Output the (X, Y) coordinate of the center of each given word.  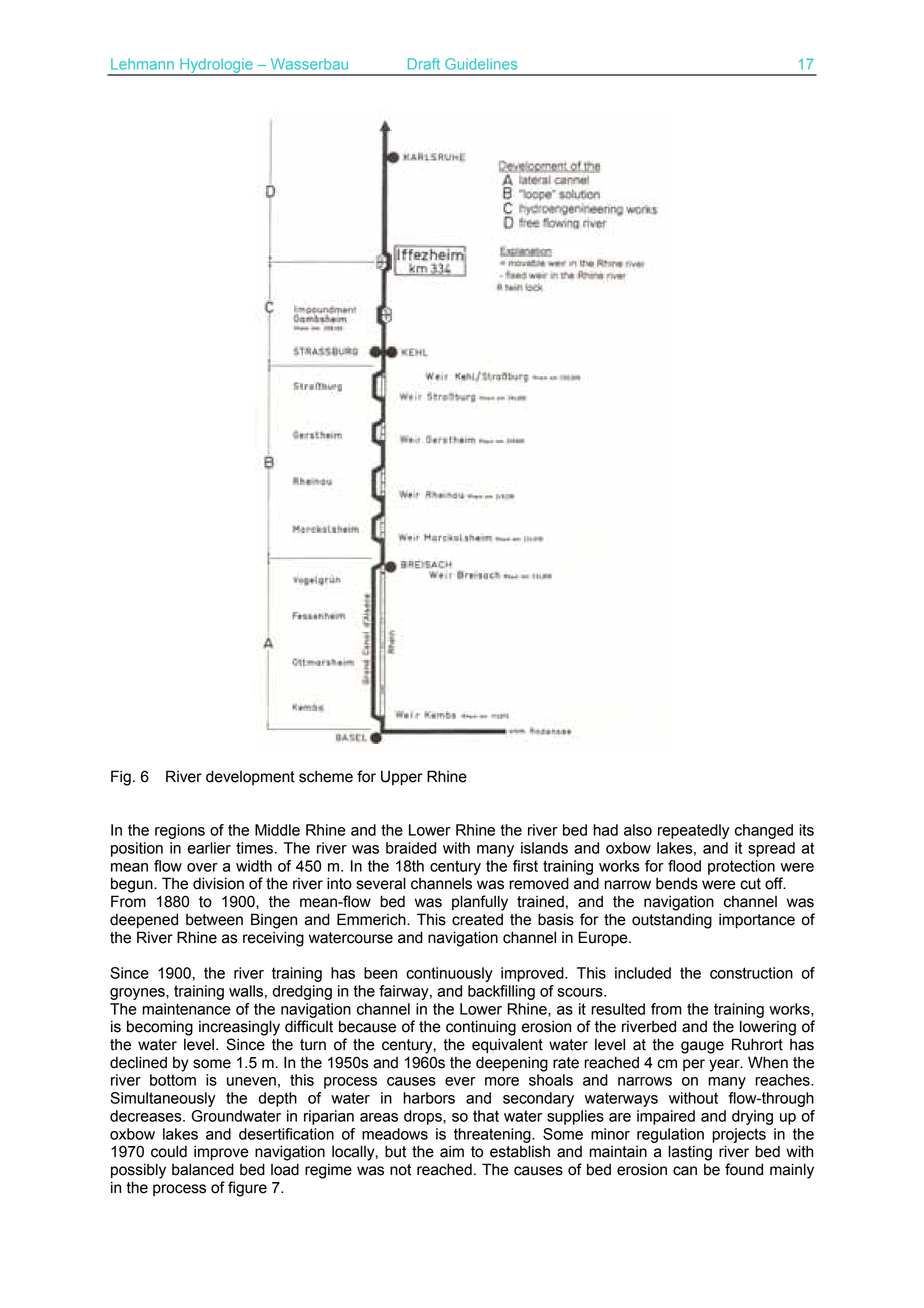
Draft (424, 64)
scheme (326, 776)
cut (750, 884)
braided (411, 848)
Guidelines (481, 64)
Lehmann (142, 64)
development (250, 777)
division (218, 883)
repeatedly (693, 831)
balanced (203, 1169)
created (477, 919)
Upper (402, 778)
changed (764, 831)
